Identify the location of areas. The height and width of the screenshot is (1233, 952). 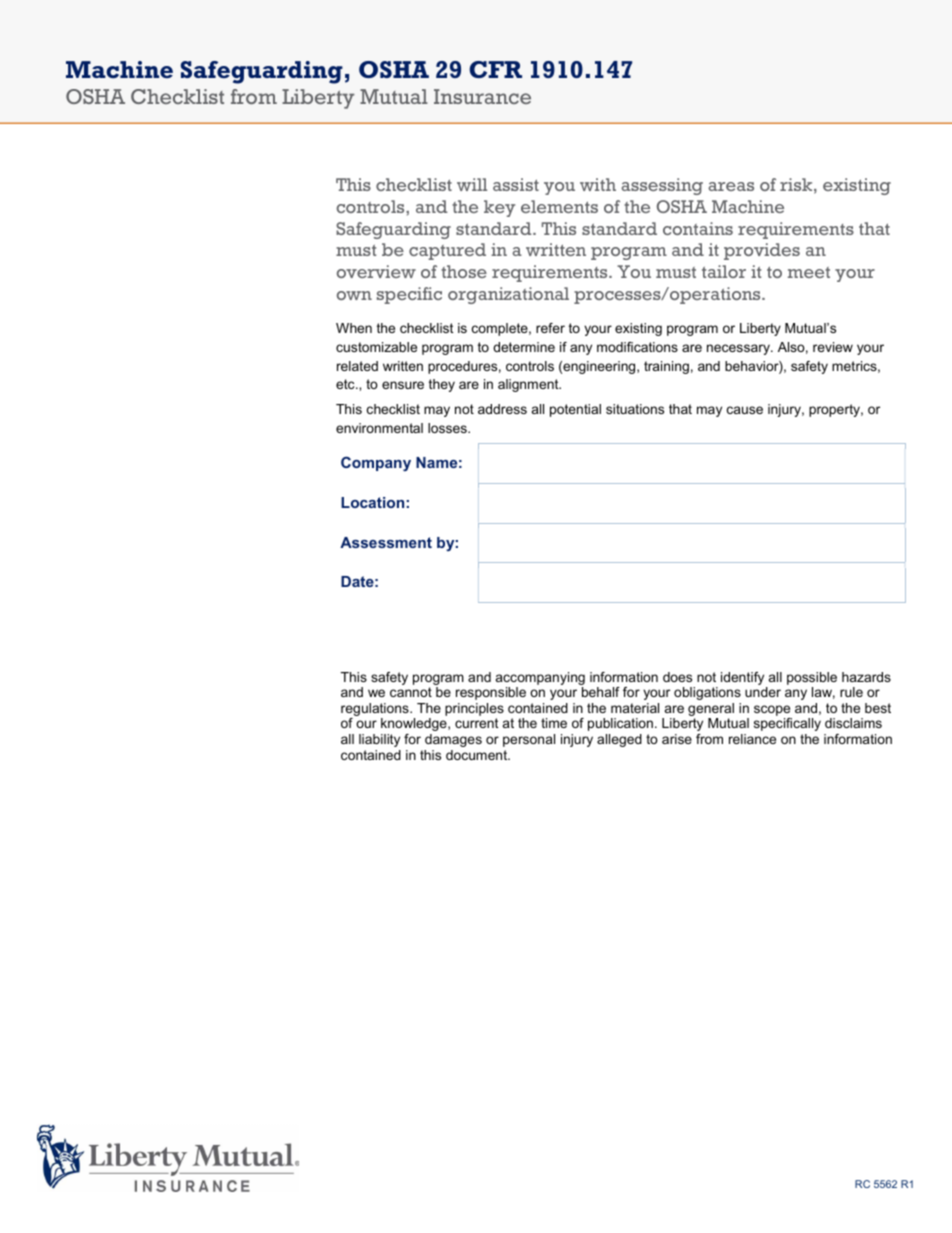
(731, 186).
